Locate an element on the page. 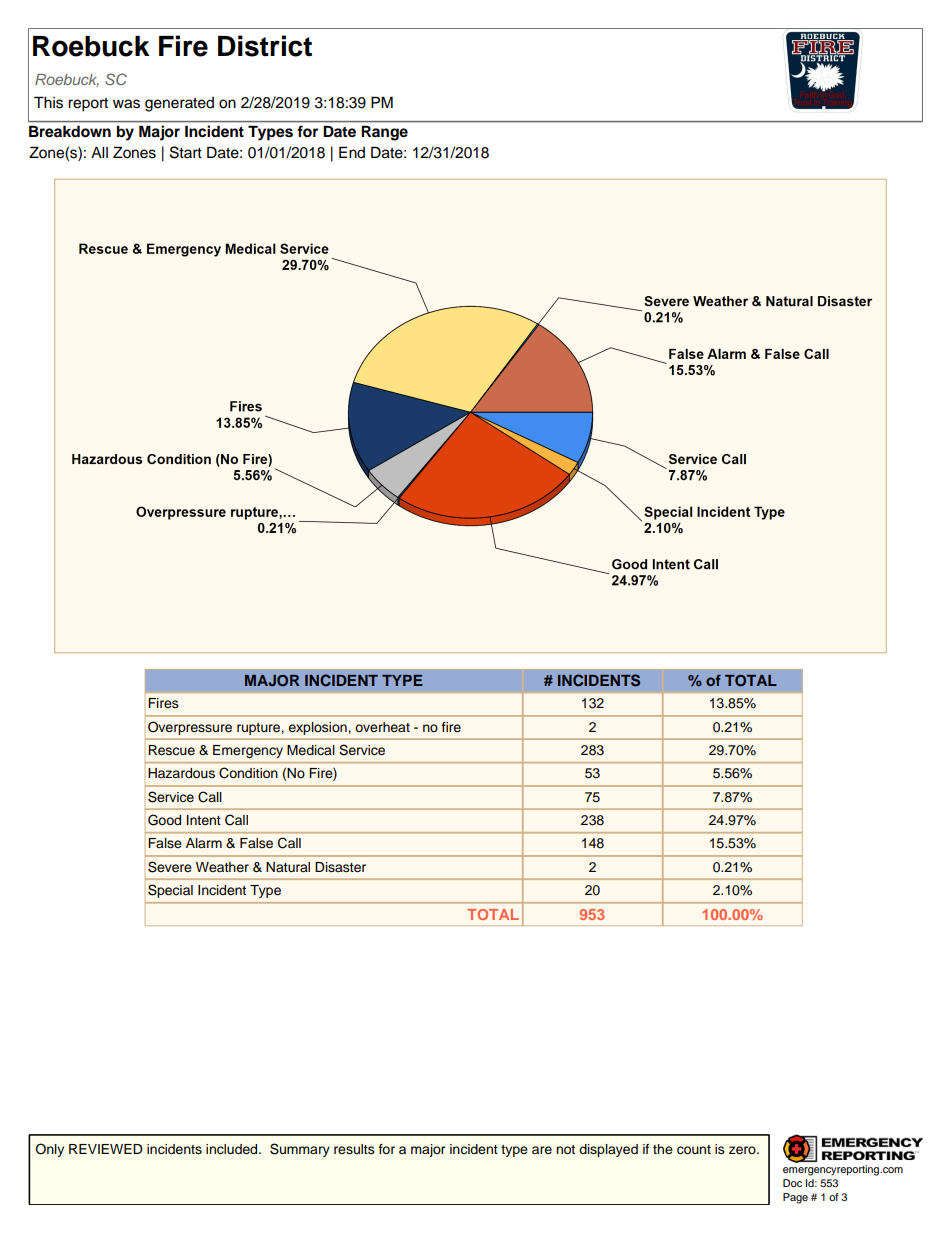 The image size is (952, 1233). End is located at coordinates (352, 152).
